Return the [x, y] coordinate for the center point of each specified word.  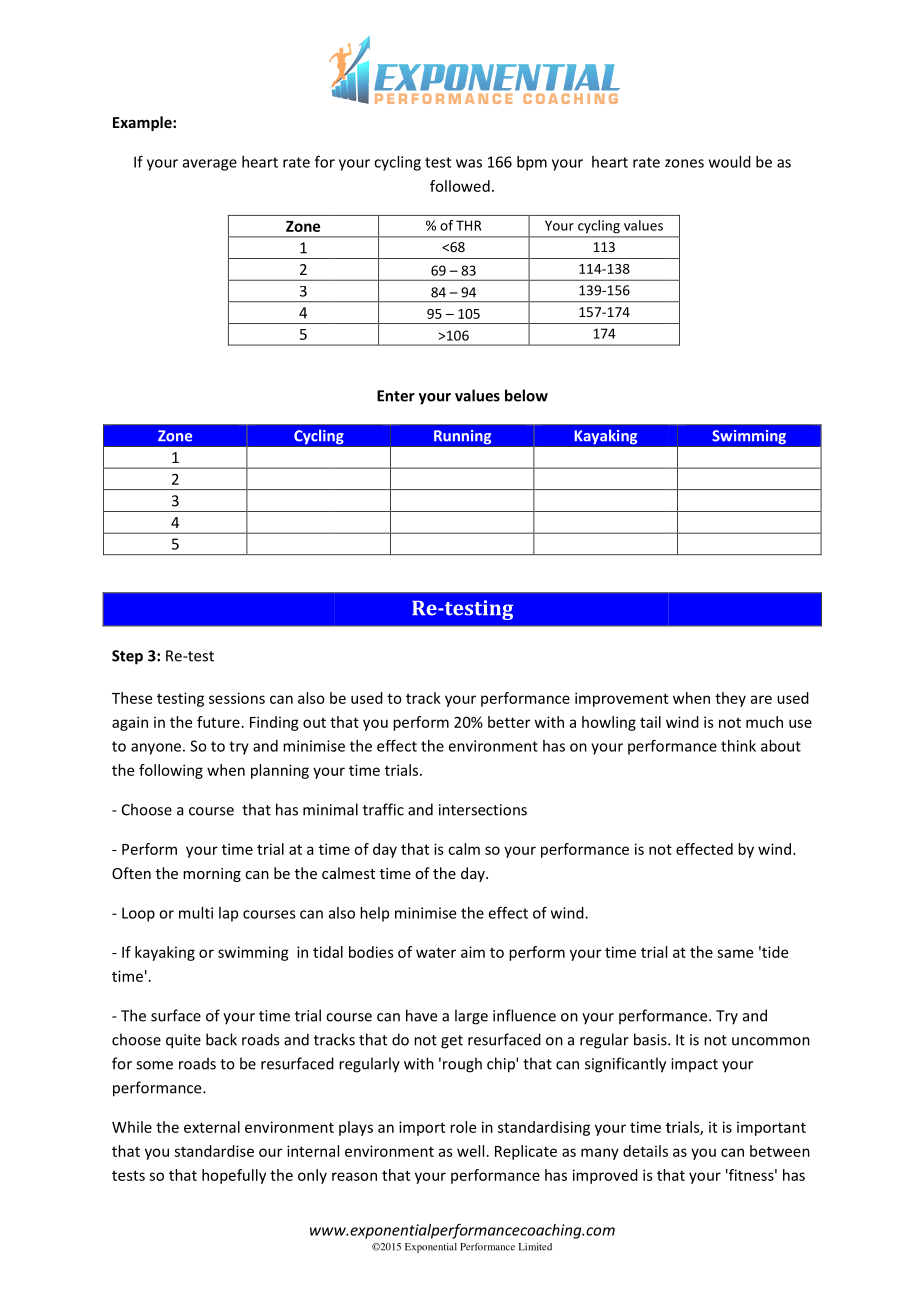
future [218, 722]
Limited [535, 1247]
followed [460, 186]
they [730, 699]
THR [468, 225]
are [761, 699]
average [210, 165]
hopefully [234, 1176]
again [130, 723]
